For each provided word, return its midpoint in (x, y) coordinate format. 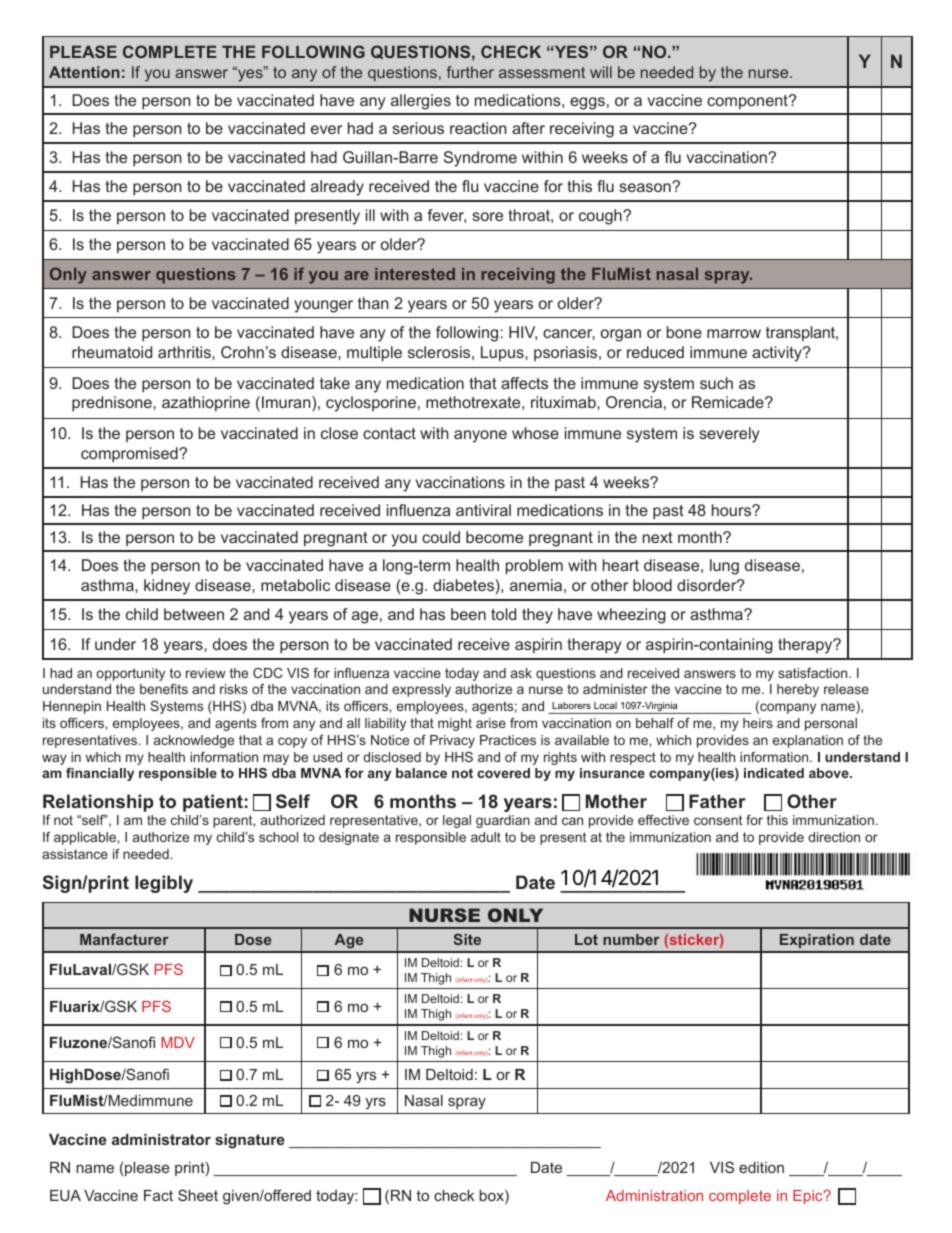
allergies (421, 102)
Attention (84, 72)
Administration (654, 1195)
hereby (798, 690)
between (194, 614)
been (468, 614)
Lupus (503, 354)
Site (467, 939)
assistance (75, 854)
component (748, 102)
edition (761, 1167)
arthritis (185, 352)
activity (778, 354)
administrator (161, 1139)
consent (718, 820)
